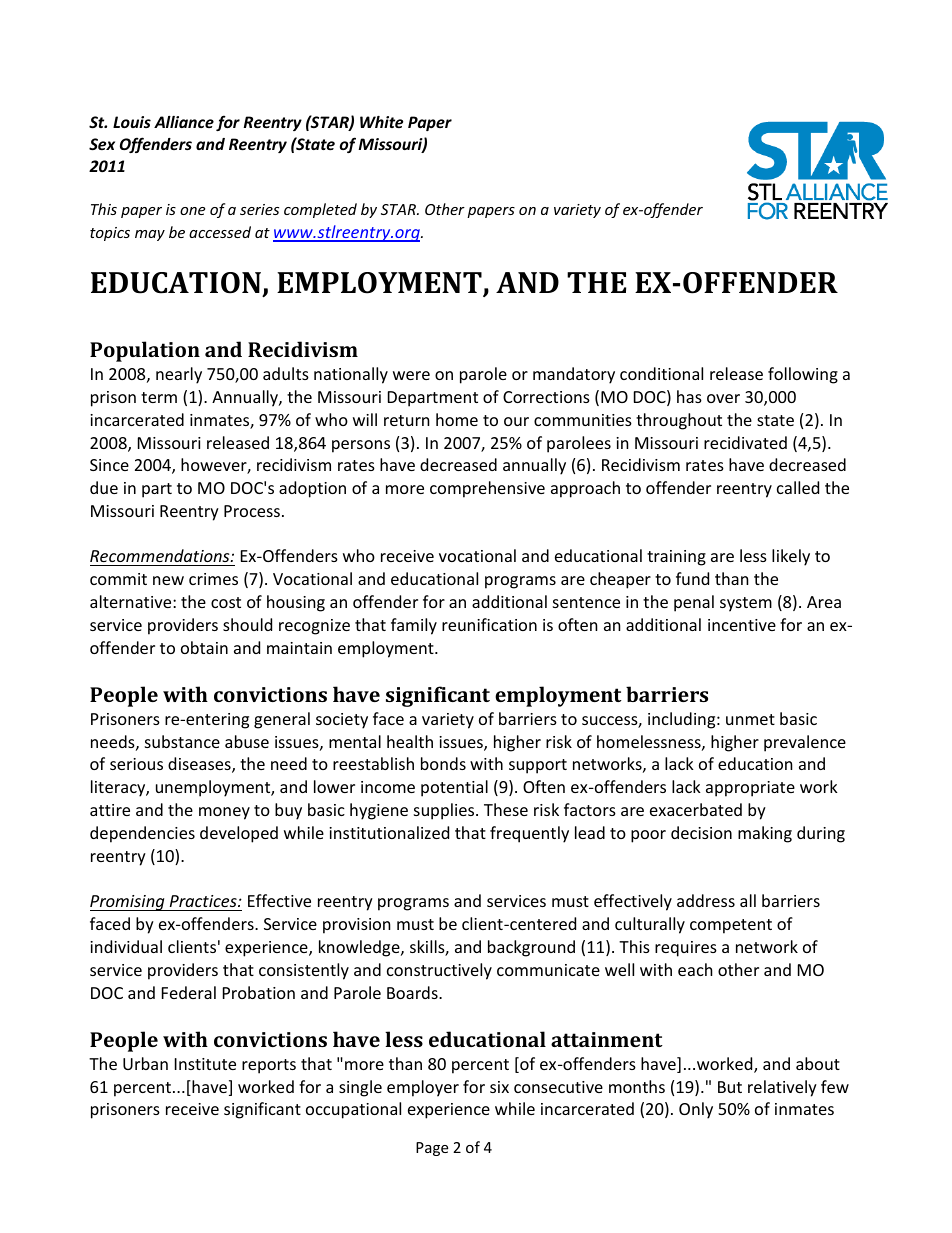 This image has height=1233, width=952. I want to click on obtain, so click(204, 647).
